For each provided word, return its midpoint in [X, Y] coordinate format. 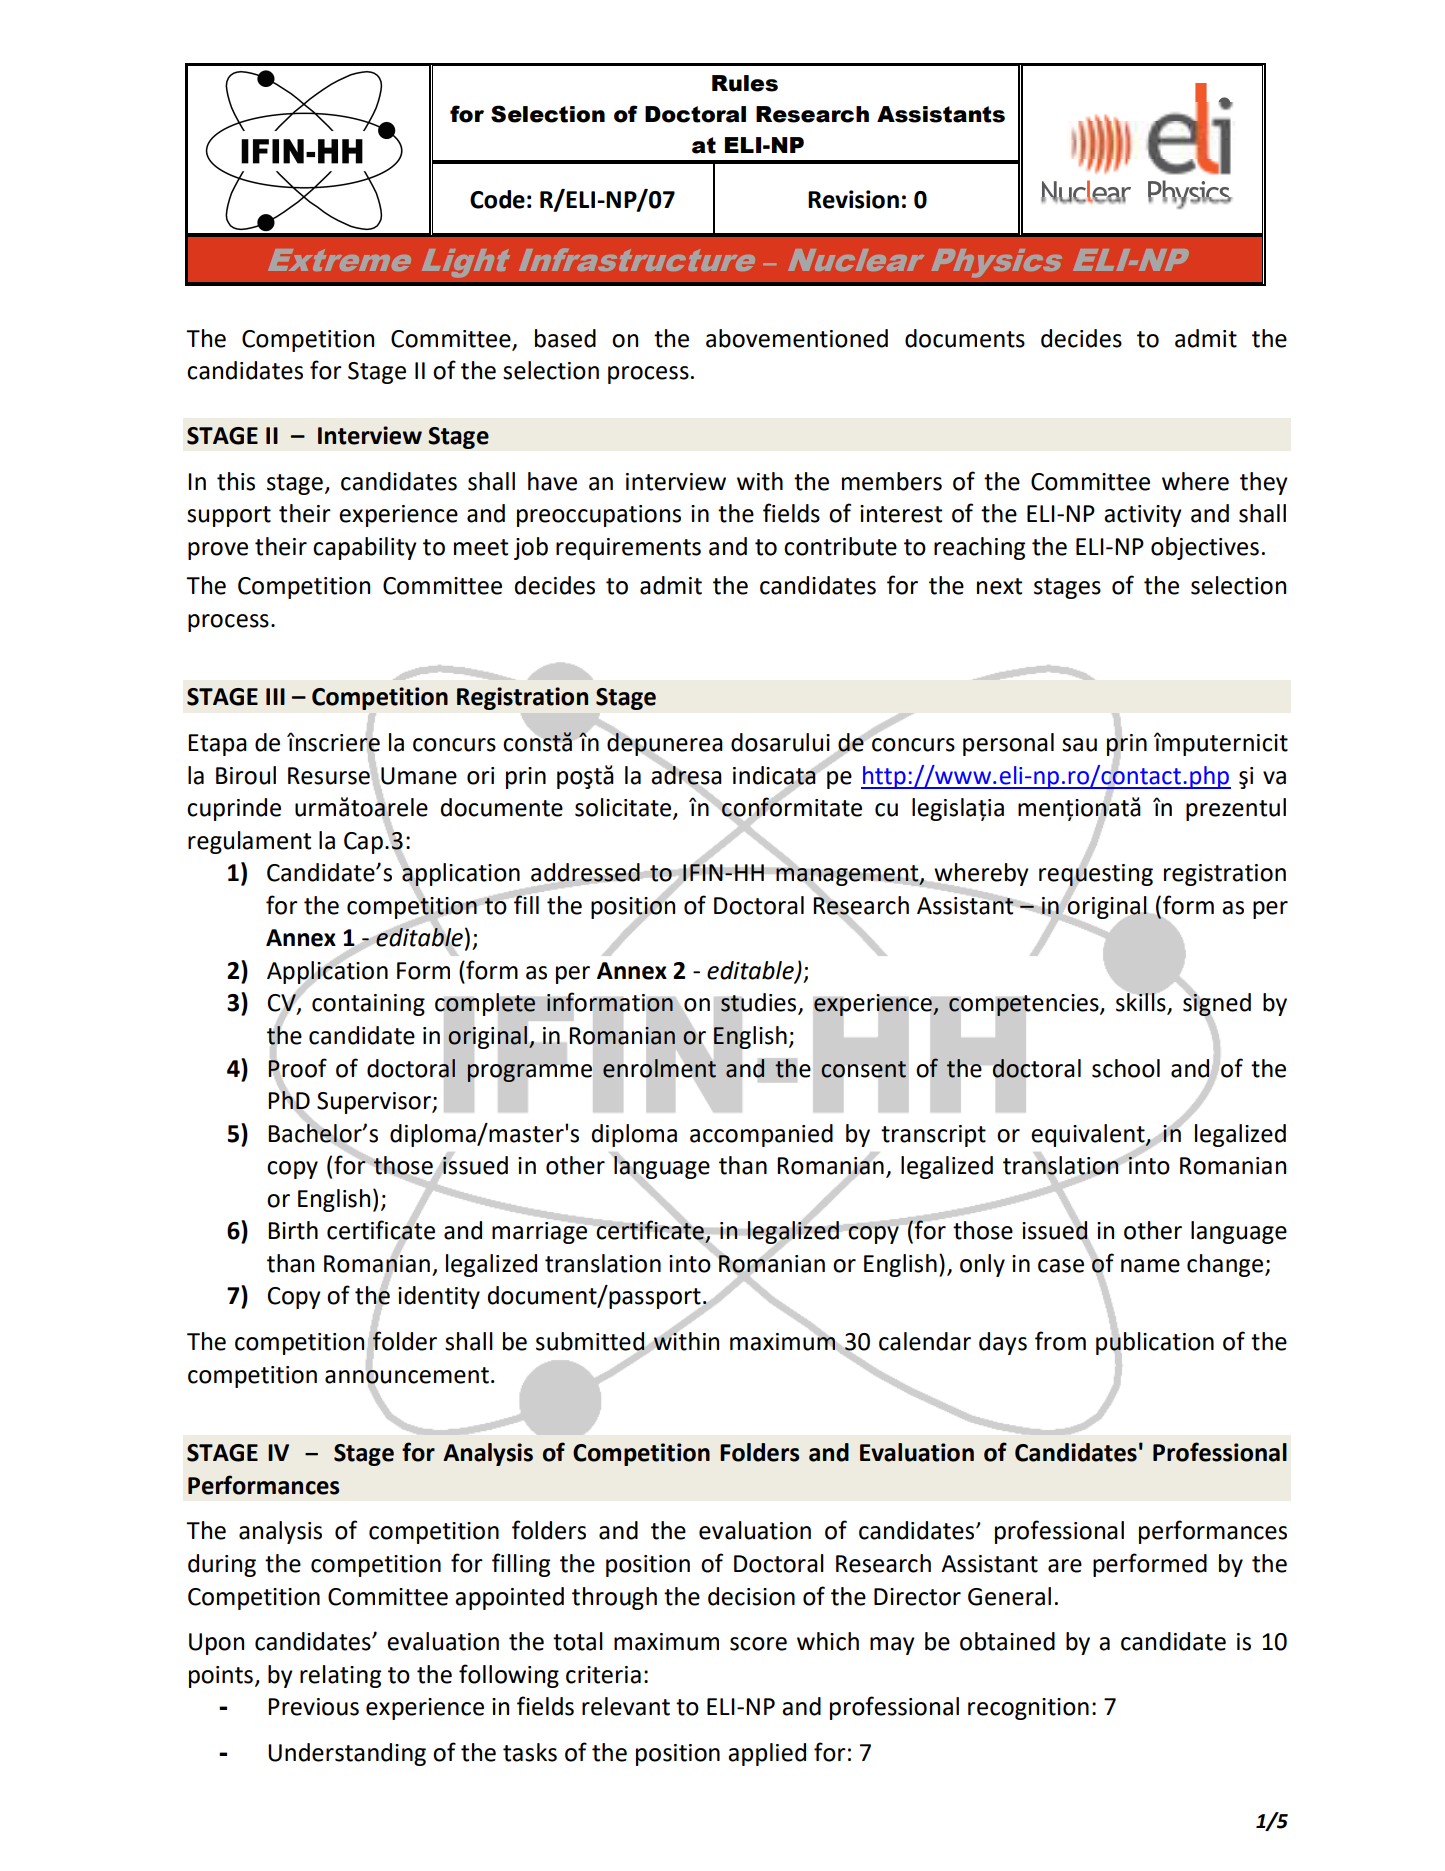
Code [497, 199]
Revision [853, 199]
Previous [313, 1707]
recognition [1028, 1709]
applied [767, 1754]
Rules [745, 83]
